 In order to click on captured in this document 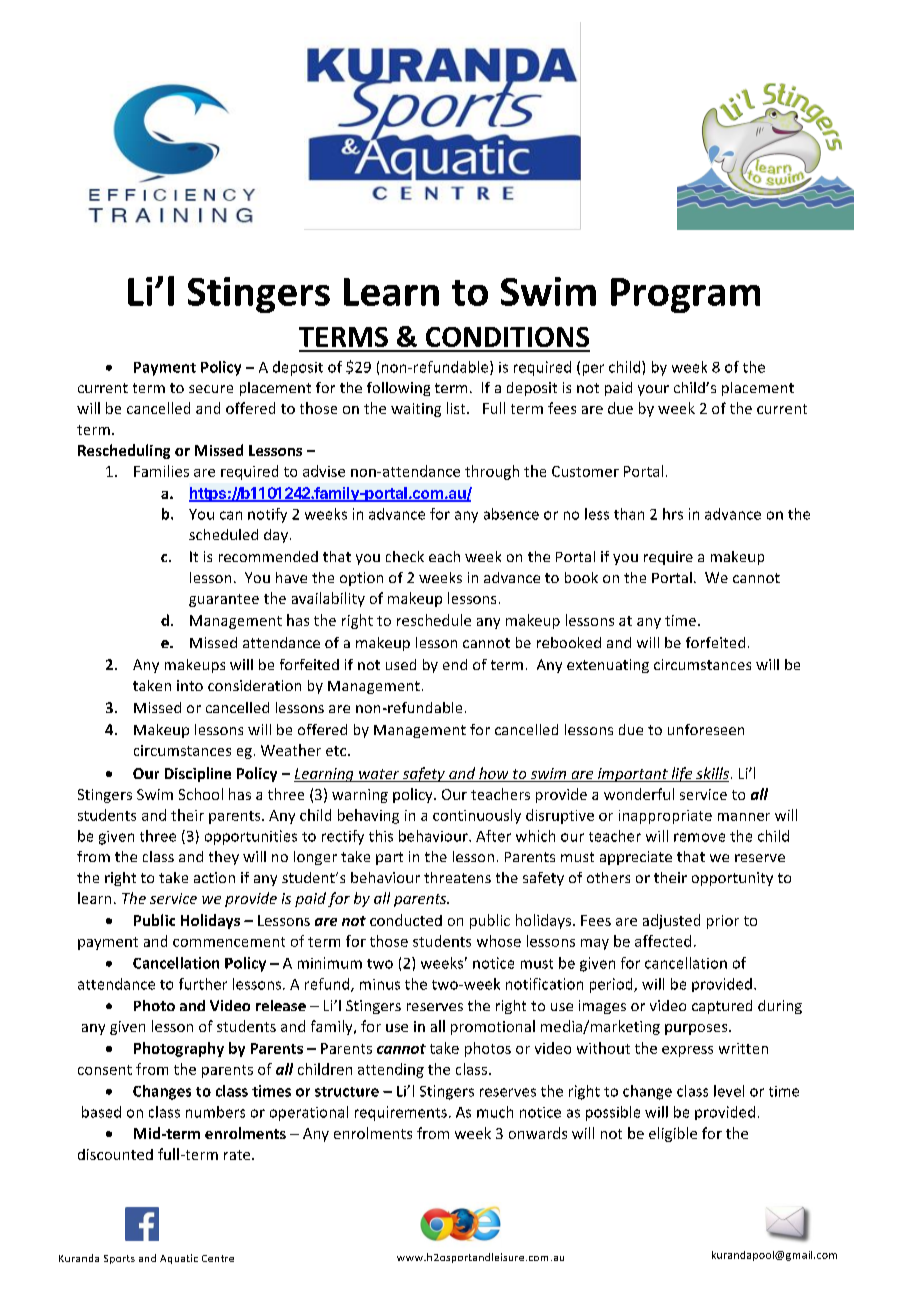, I will do `click(722, 1007)`.
